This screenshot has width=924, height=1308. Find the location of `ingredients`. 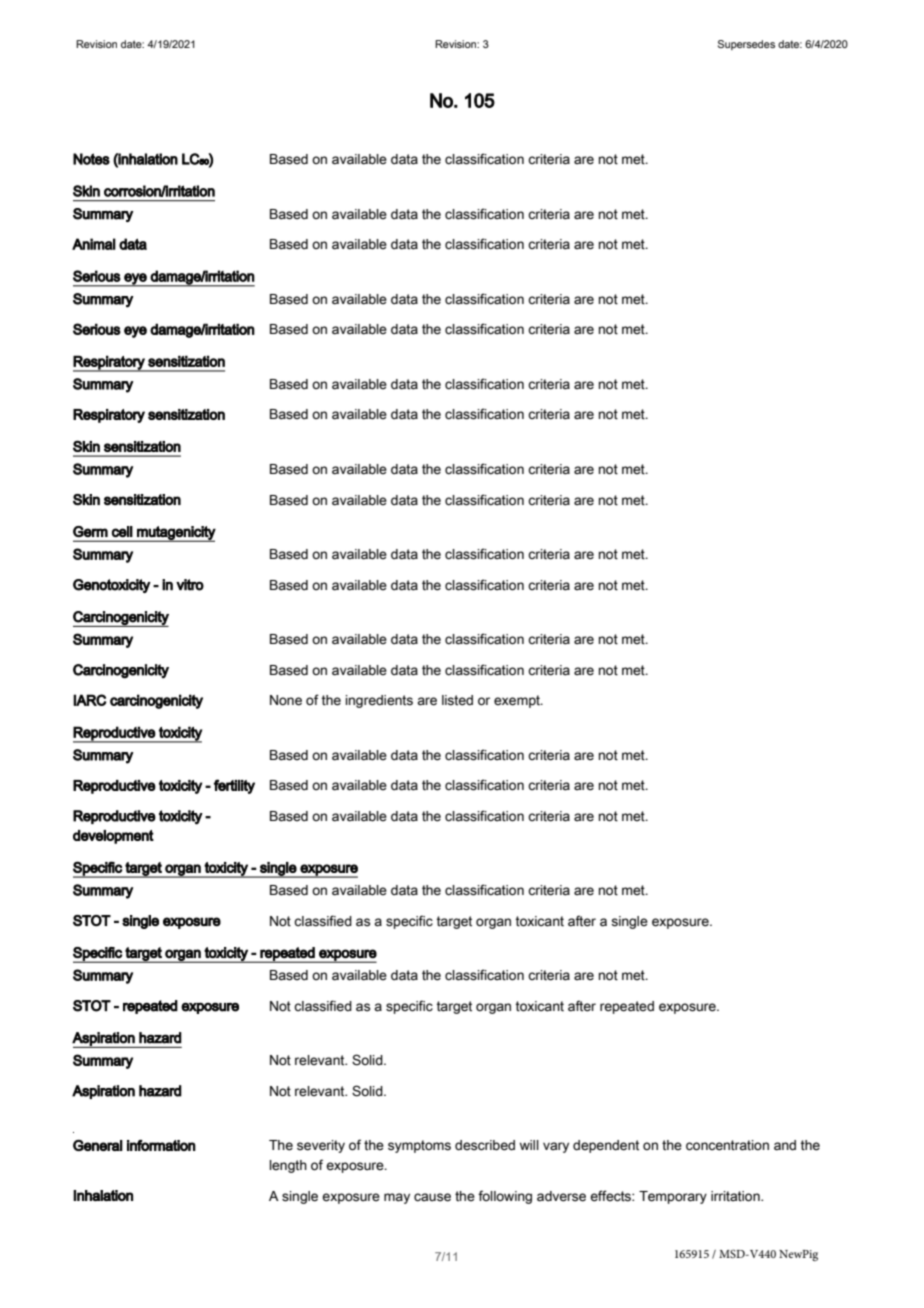

ingredients is located at coordinates (379, 701).
